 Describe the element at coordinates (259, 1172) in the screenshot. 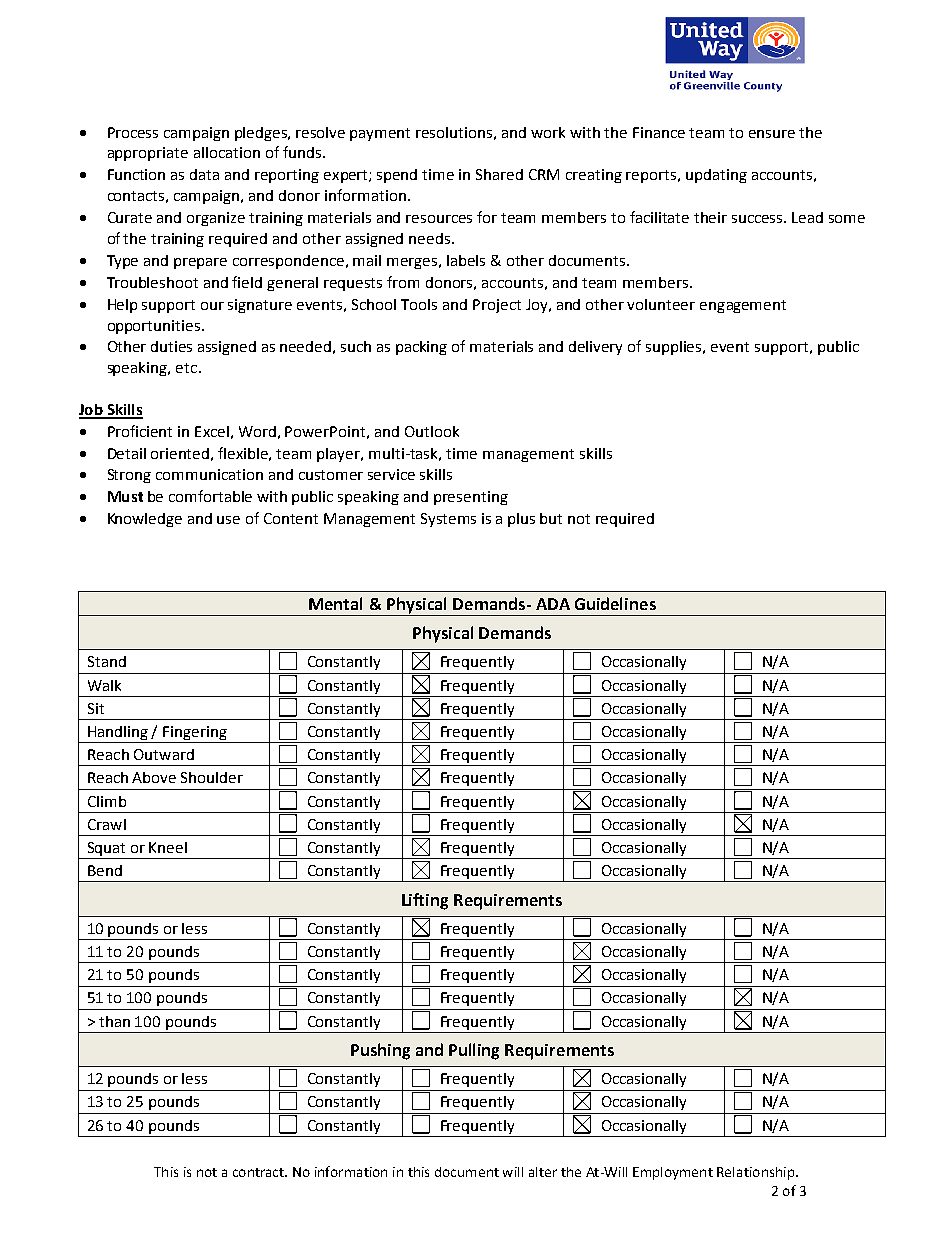

I see `contract` at that location.
